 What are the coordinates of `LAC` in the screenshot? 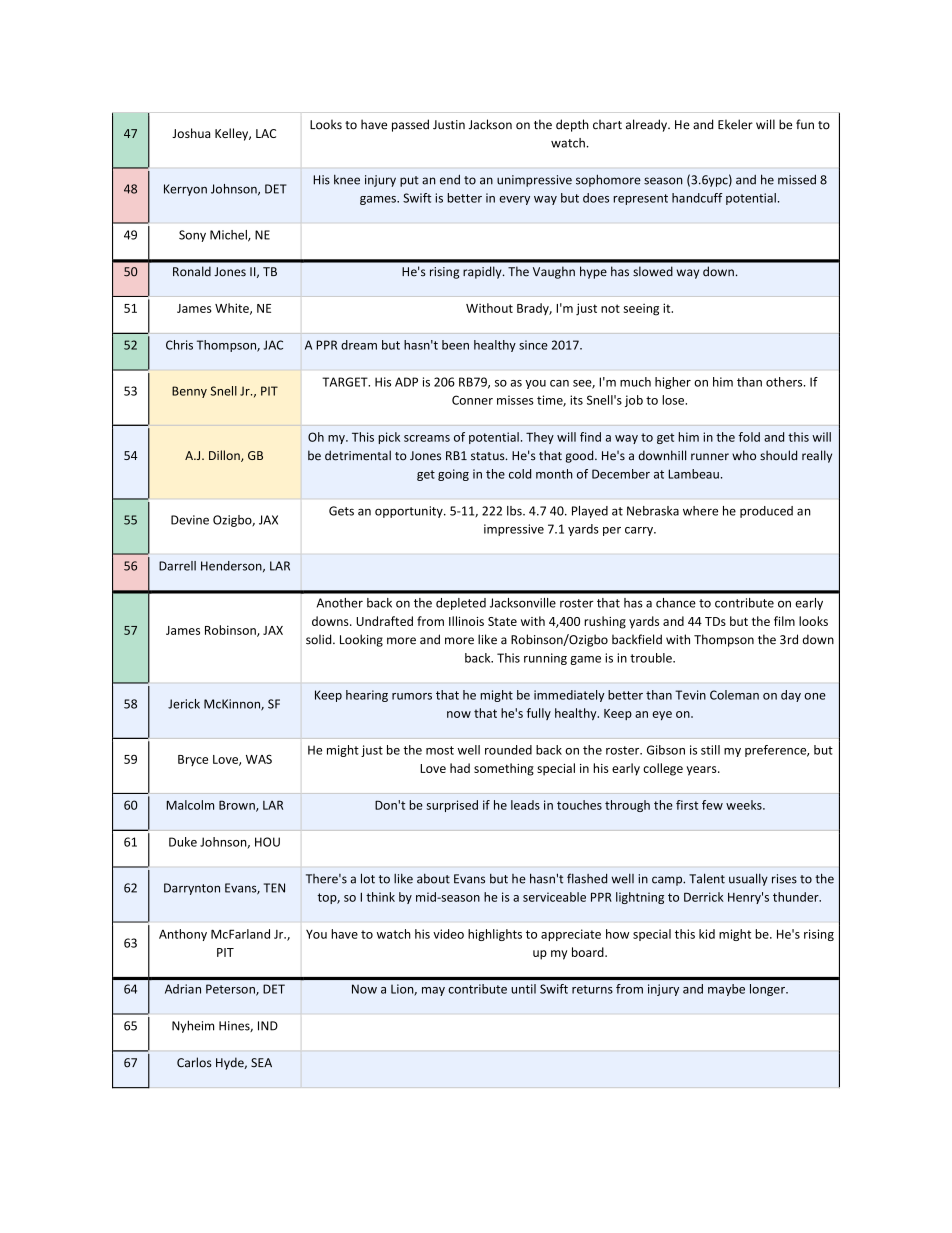 It's located at (266, 133).
